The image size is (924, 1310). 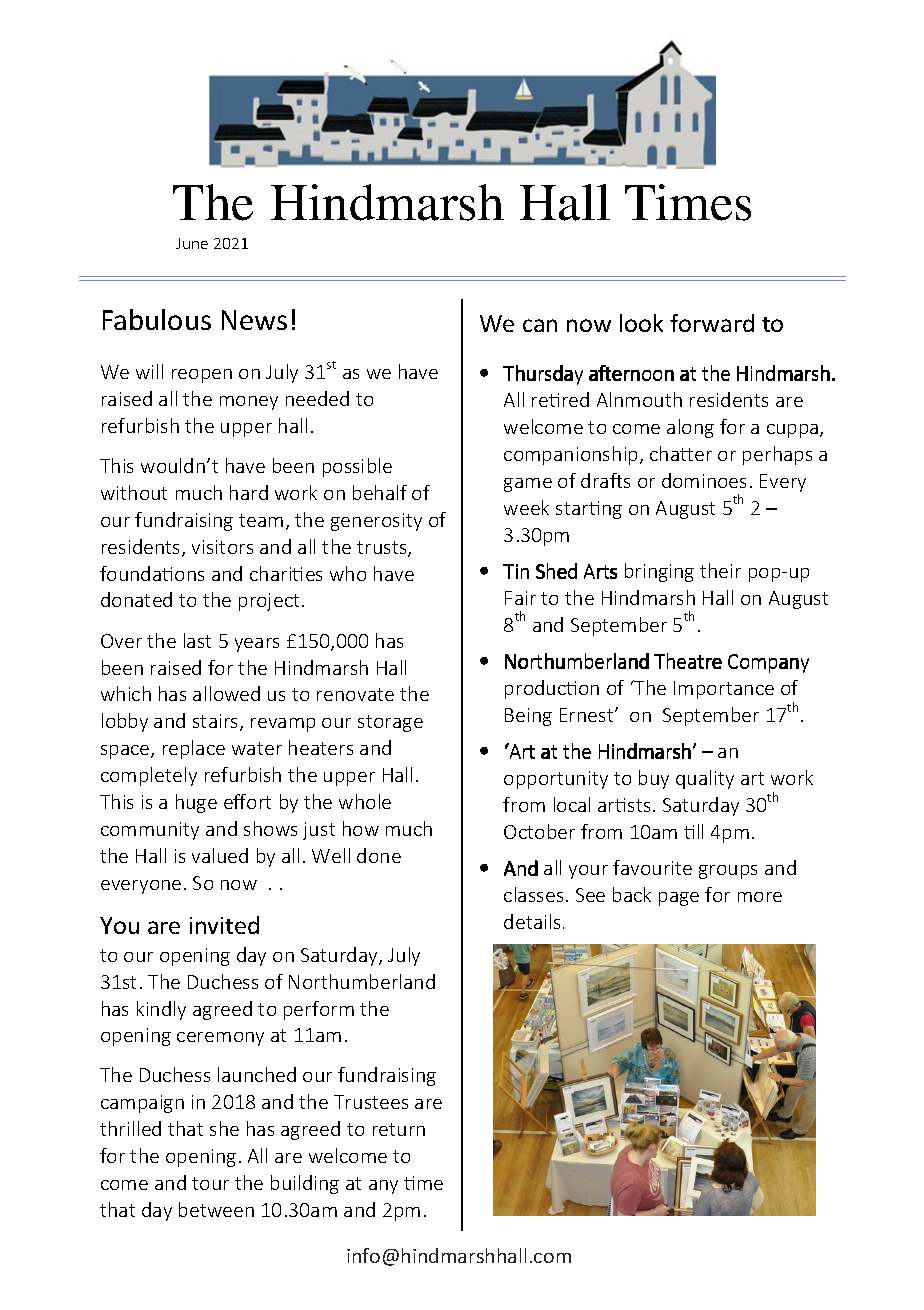 What do you see at coordinates (197, 640) in the image?
I see `last` at bounding box center [197, 640].
